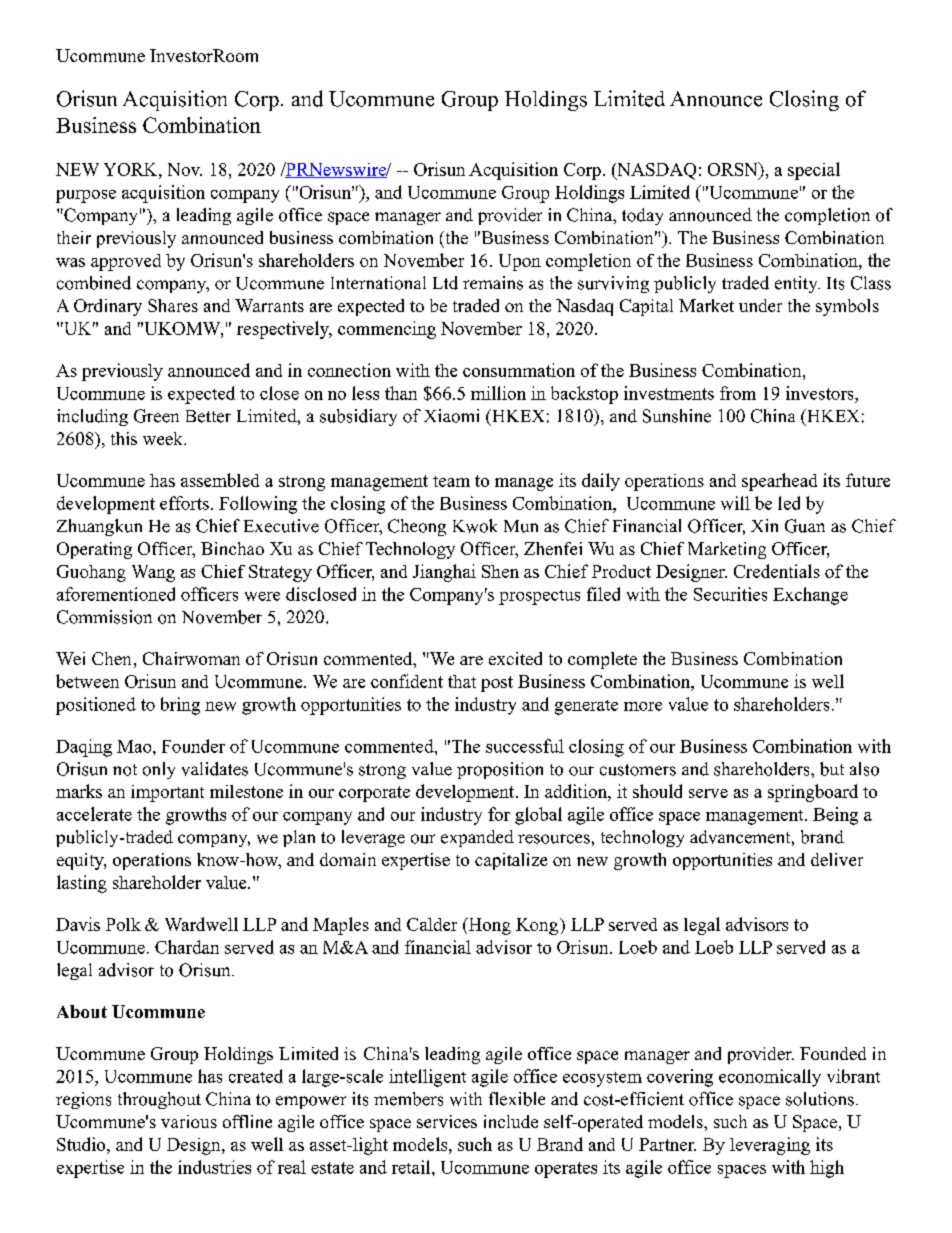  Describe the element at coordinates (477, 838) in the image. I see `expanded` at that location.
